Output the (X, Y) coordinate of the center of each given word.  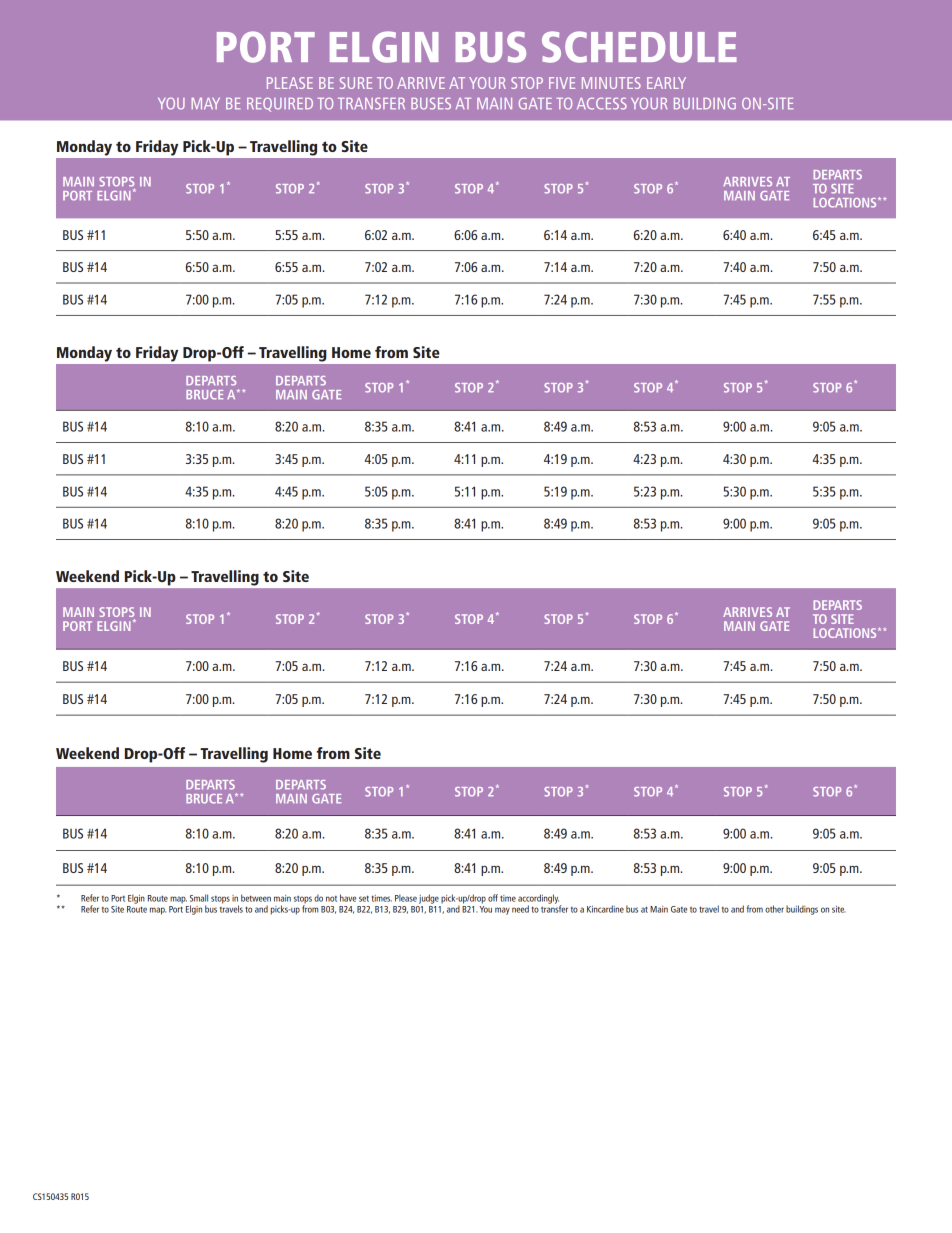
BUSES (431, 103)
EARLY (666, 83)
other (774, 909)
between (256, 898)
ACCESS (602, 103)
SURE (356, 83)
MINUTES (611, 83)
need (520, 909)
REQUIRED (280, 104)
